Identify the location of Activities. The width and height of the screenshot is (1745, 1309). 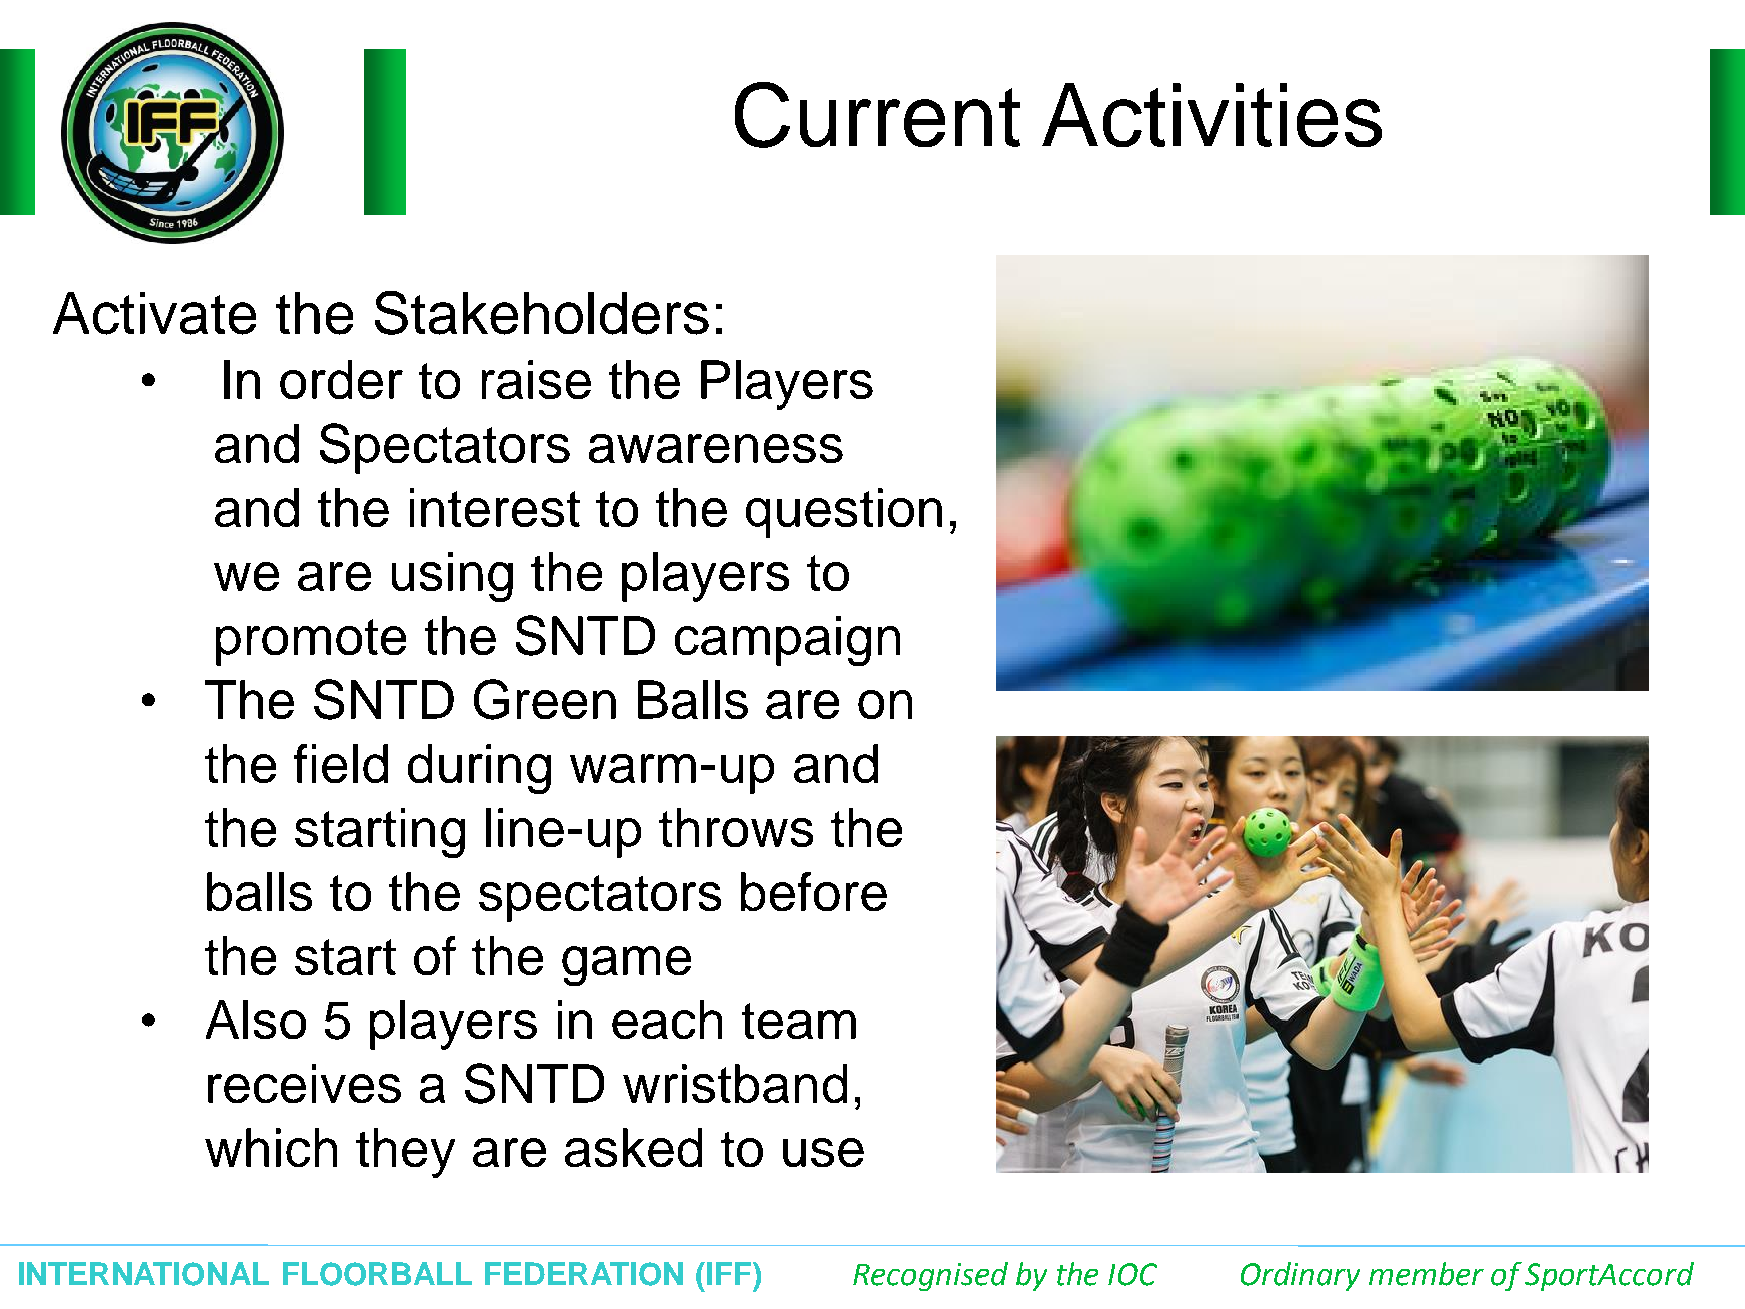
(1212, 115).
